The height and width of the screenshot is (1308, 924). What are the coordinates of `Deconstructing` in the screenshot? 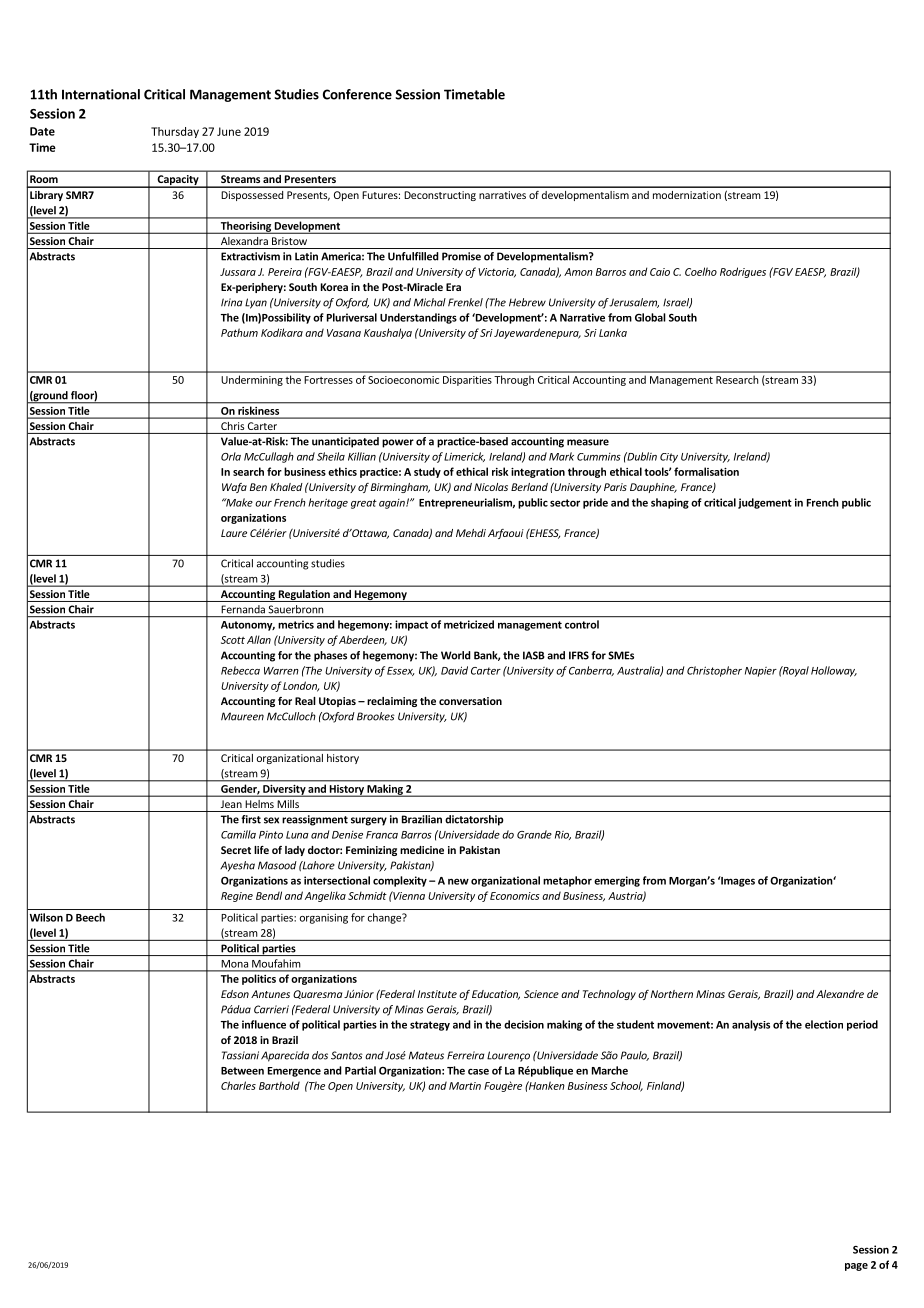 It's located at (440, 196).
